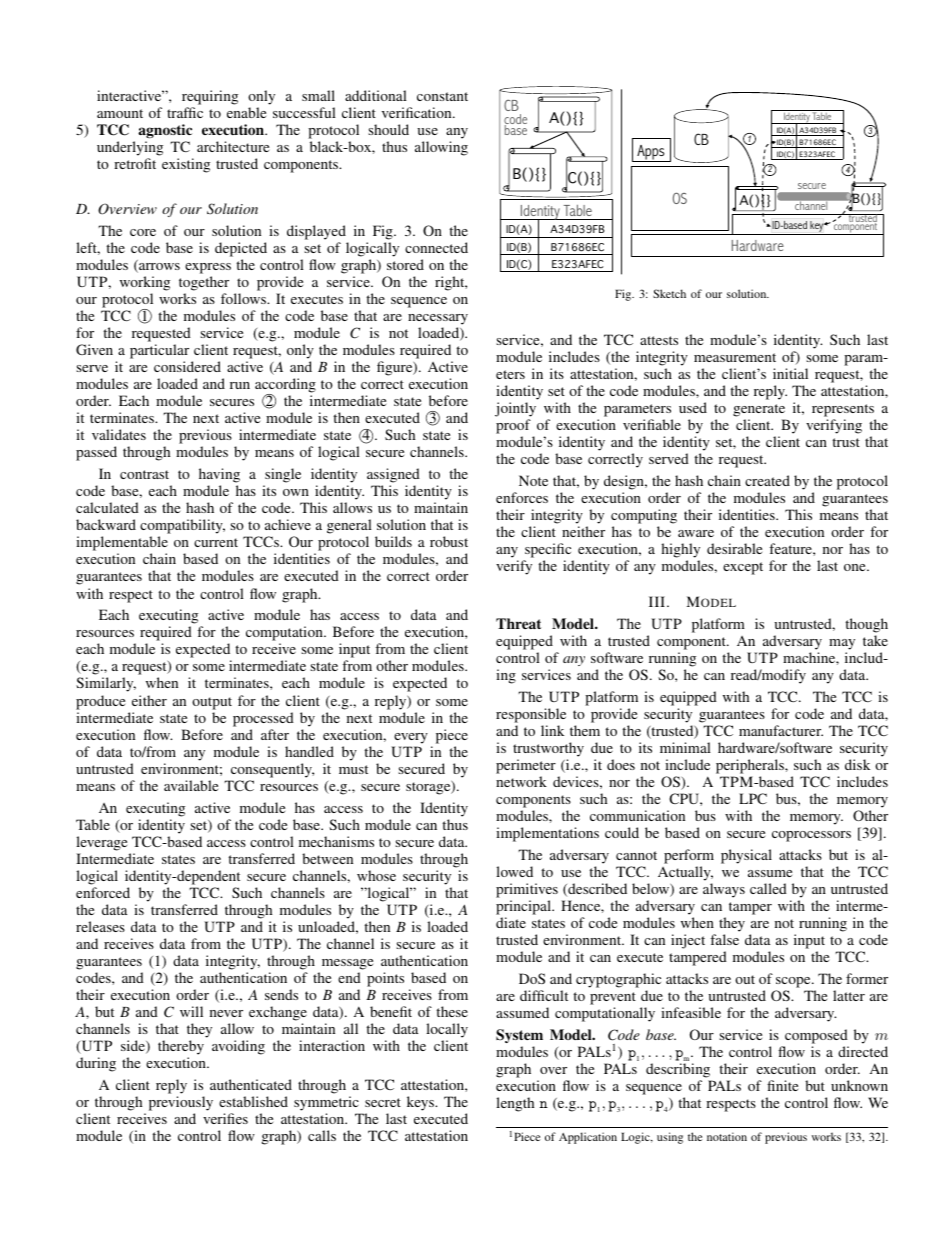  What do you see at coordinates (767, 480) in the screenshot?
I see `created` at bounding box center [767, 480].
